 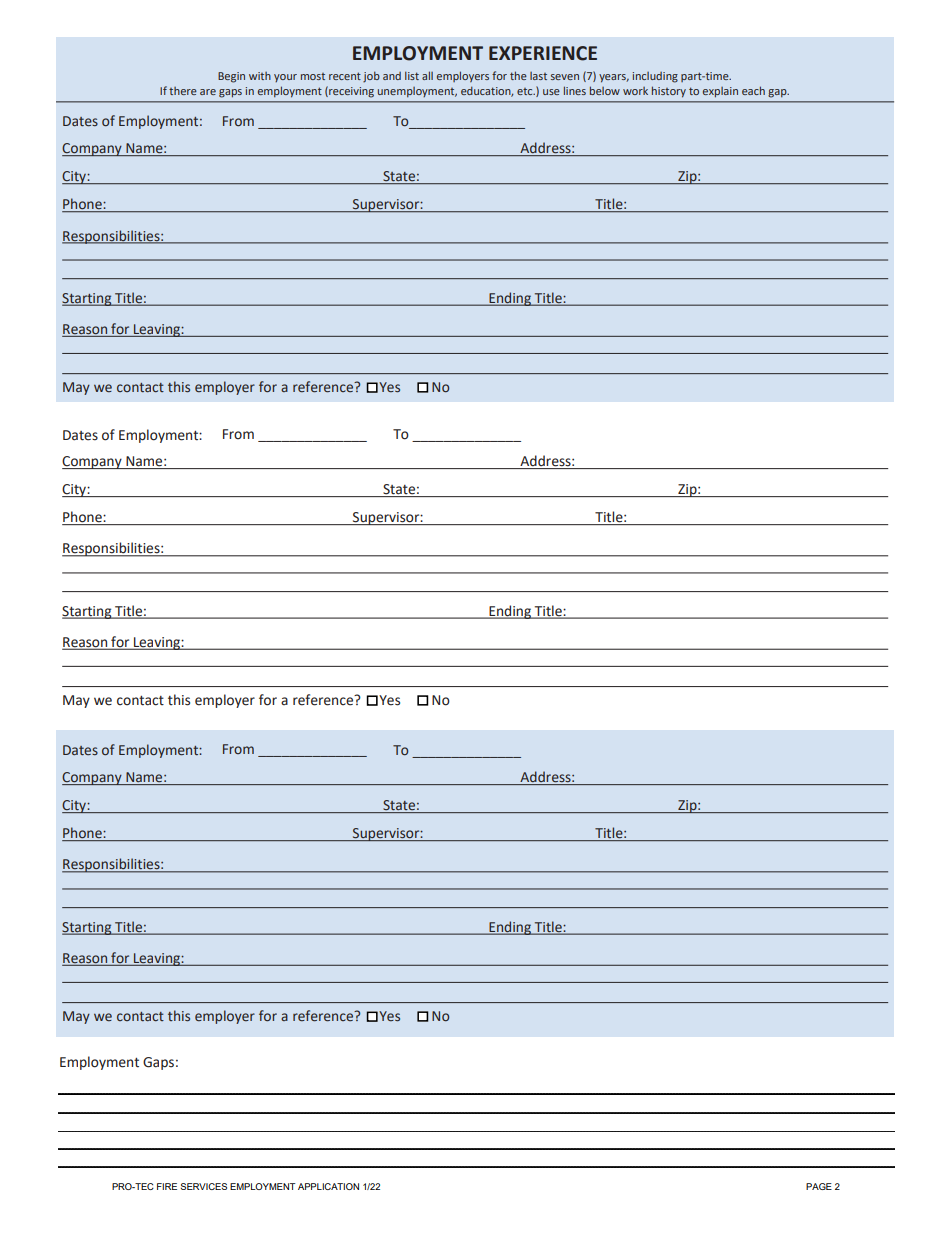 I want to click on APPLICATION, so click(x=328, y=1186).
